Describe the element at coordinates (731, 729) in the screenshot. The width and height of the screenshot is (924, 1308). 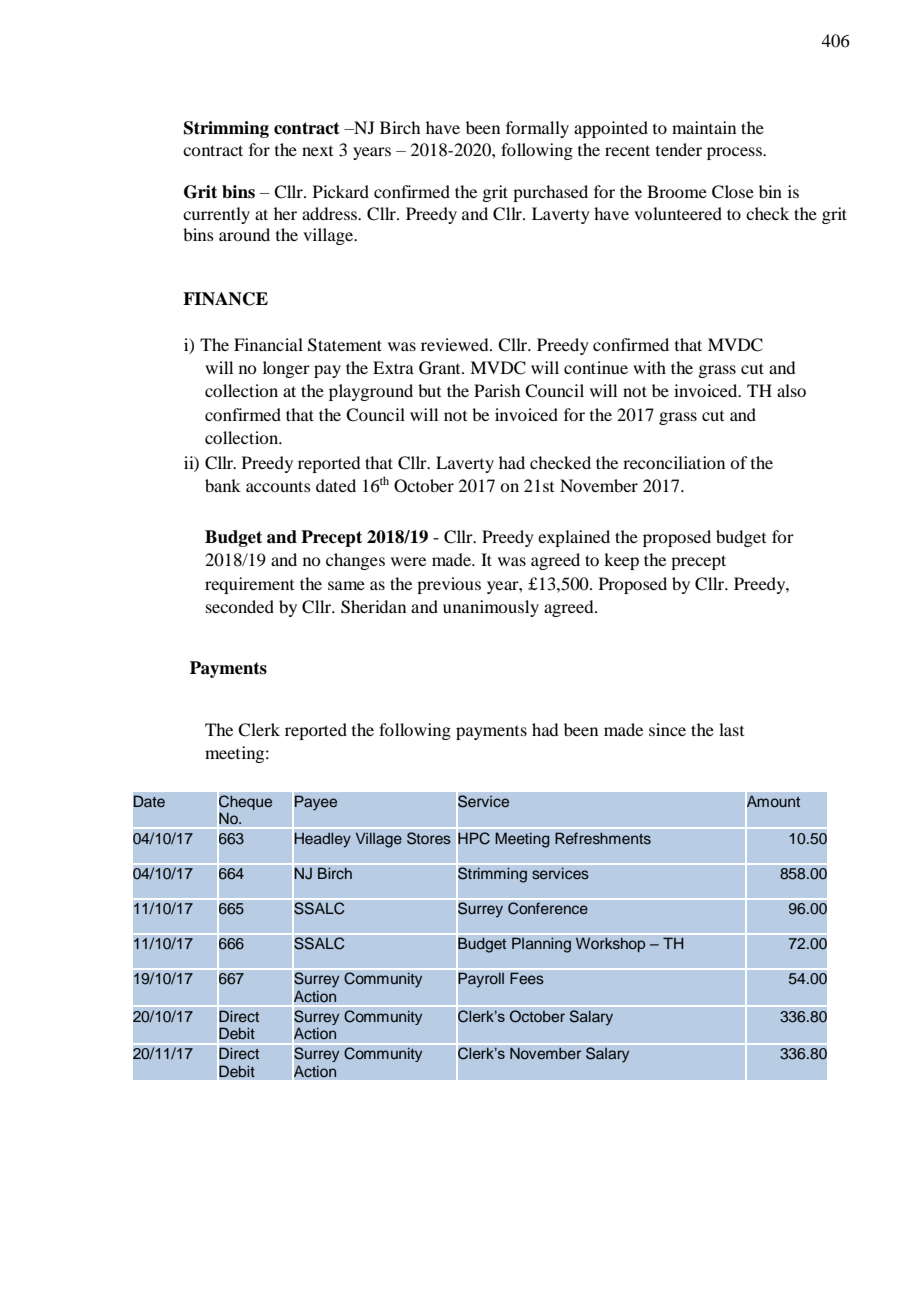
I see `last` at that location.
